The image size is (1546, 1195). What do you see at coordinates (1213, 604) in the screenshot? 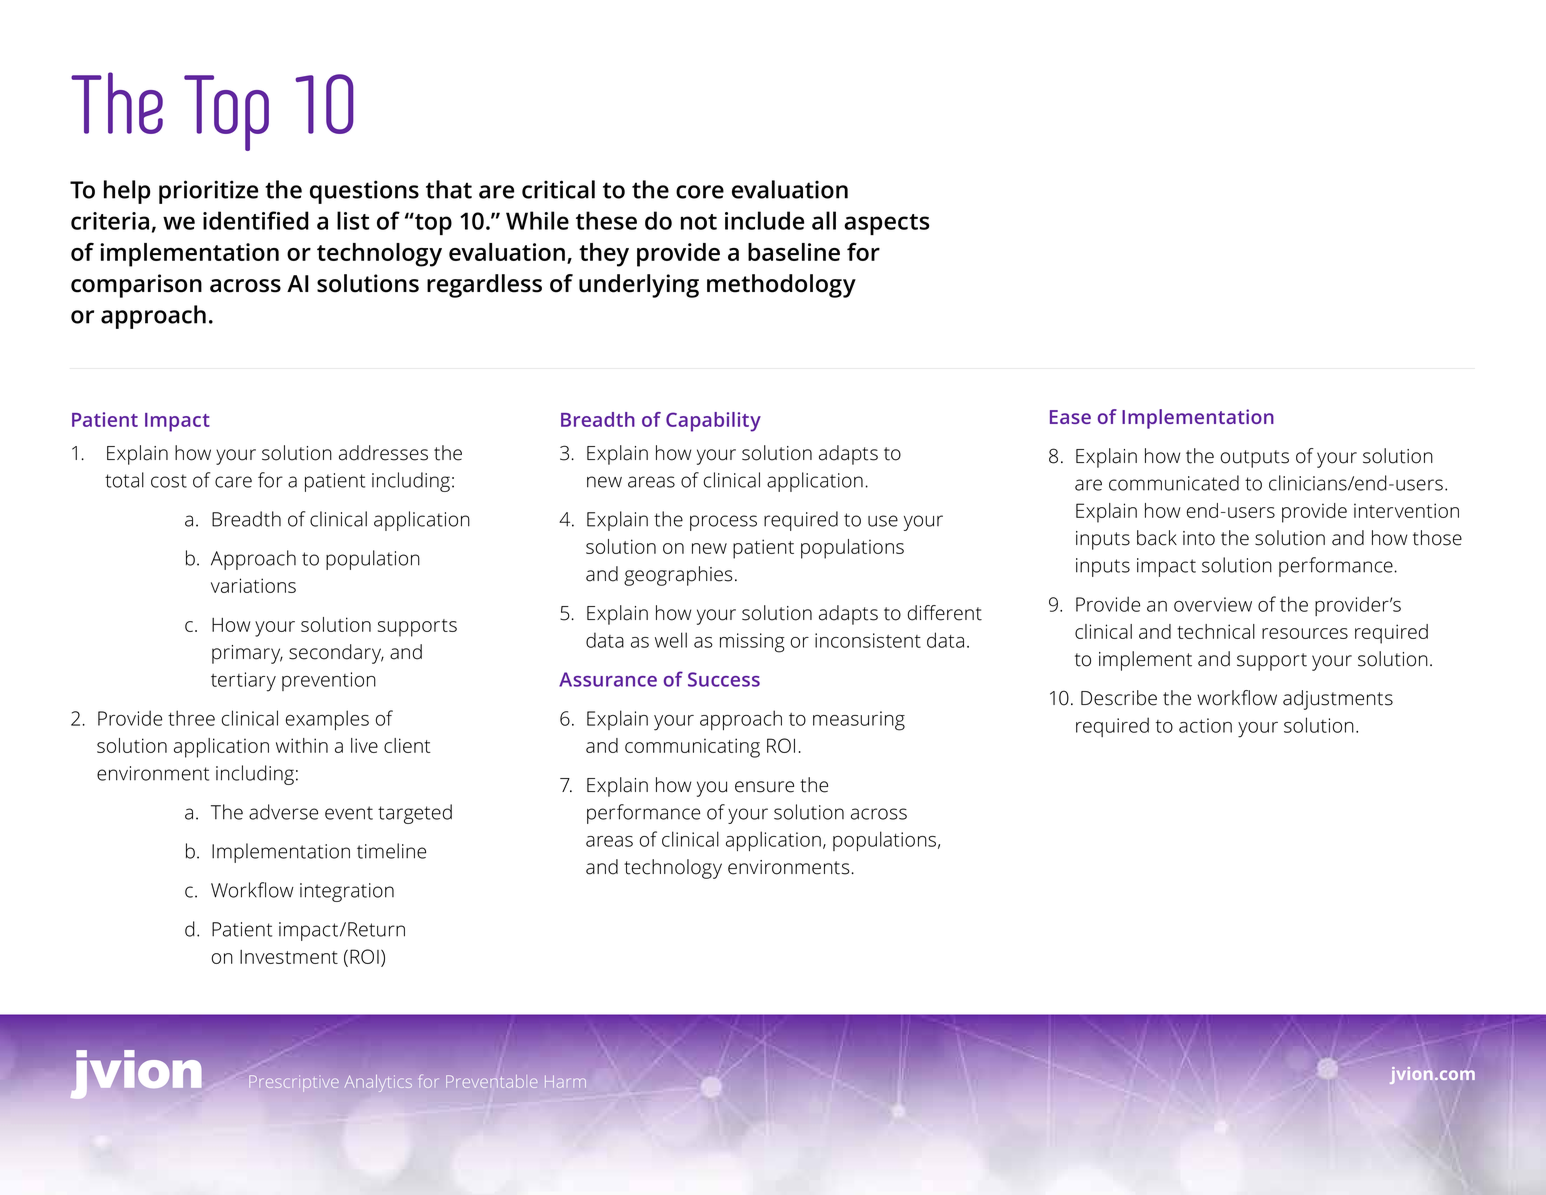
I see `overview` at bounding box center [1213, 604].
